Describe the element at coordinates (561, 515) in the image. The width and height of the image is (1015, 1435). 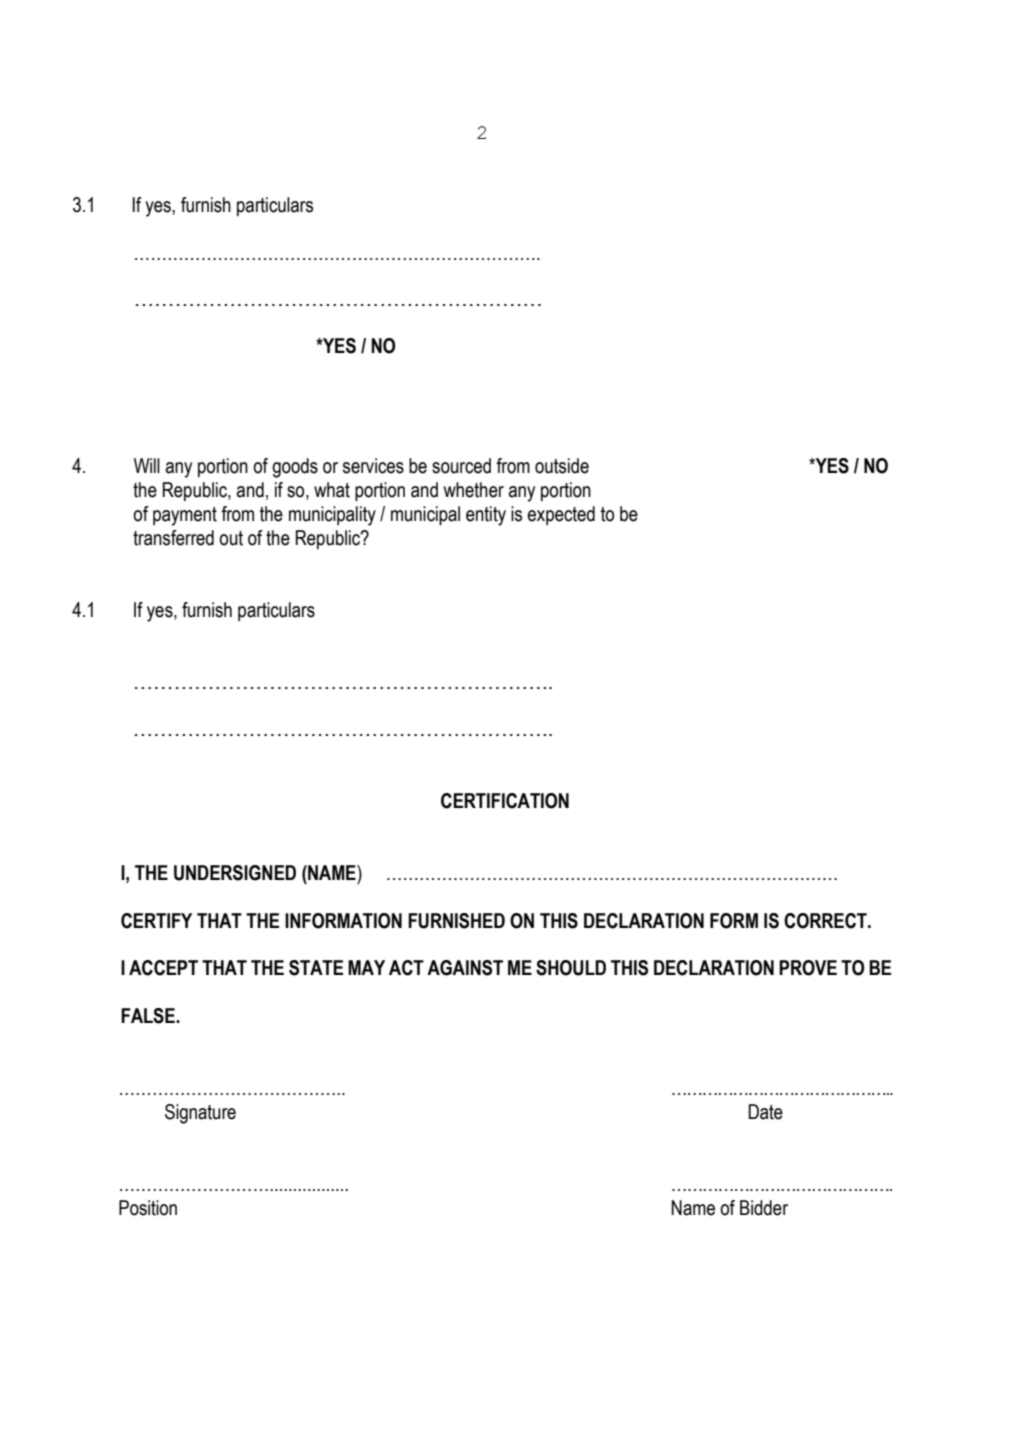
I see `expected` at that location.
